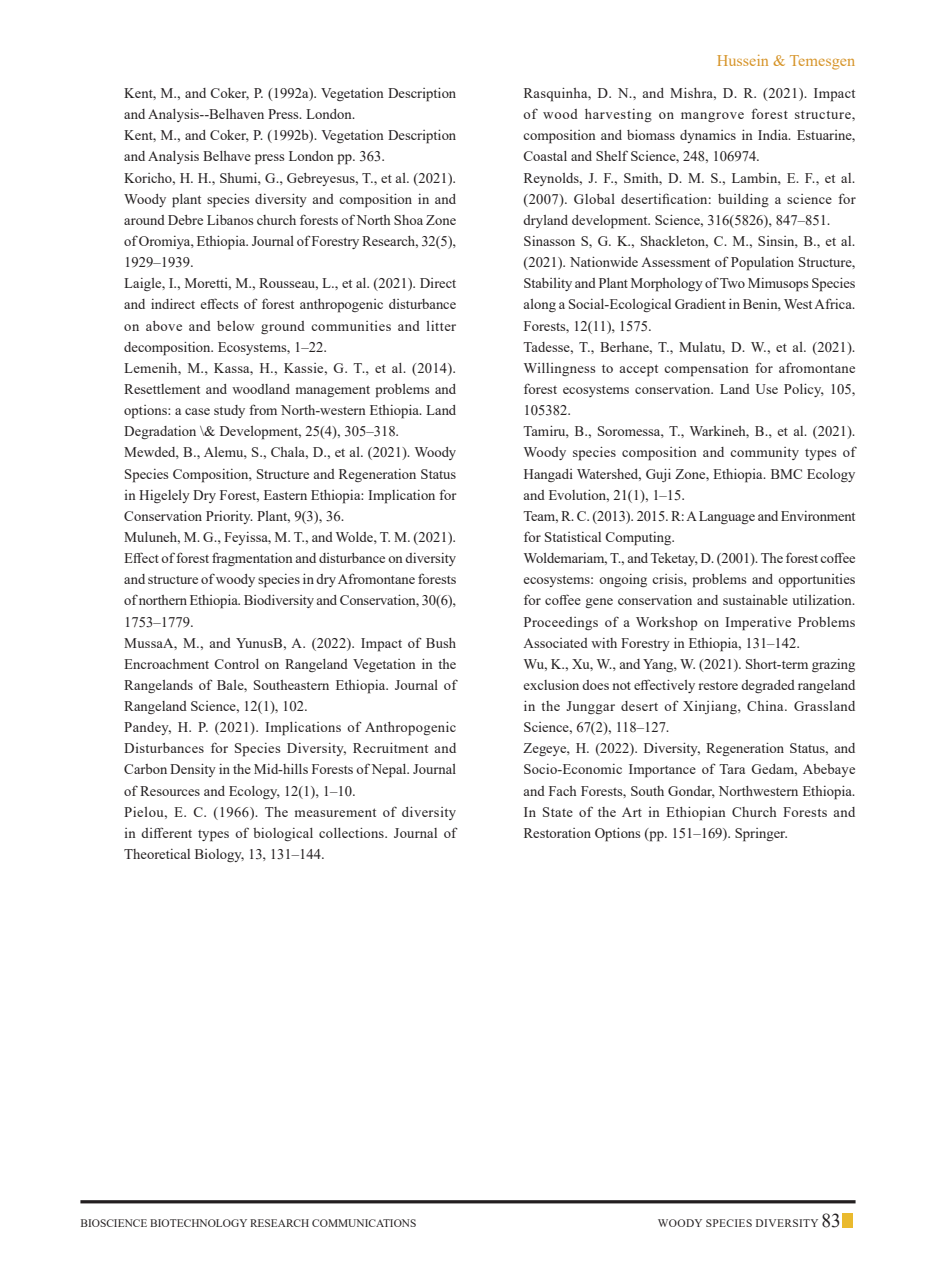 This screenshot has width=936, height=1288. Describe the element at coordinates (545, 156) in the screenshot. I see `Coastal` at that location.
